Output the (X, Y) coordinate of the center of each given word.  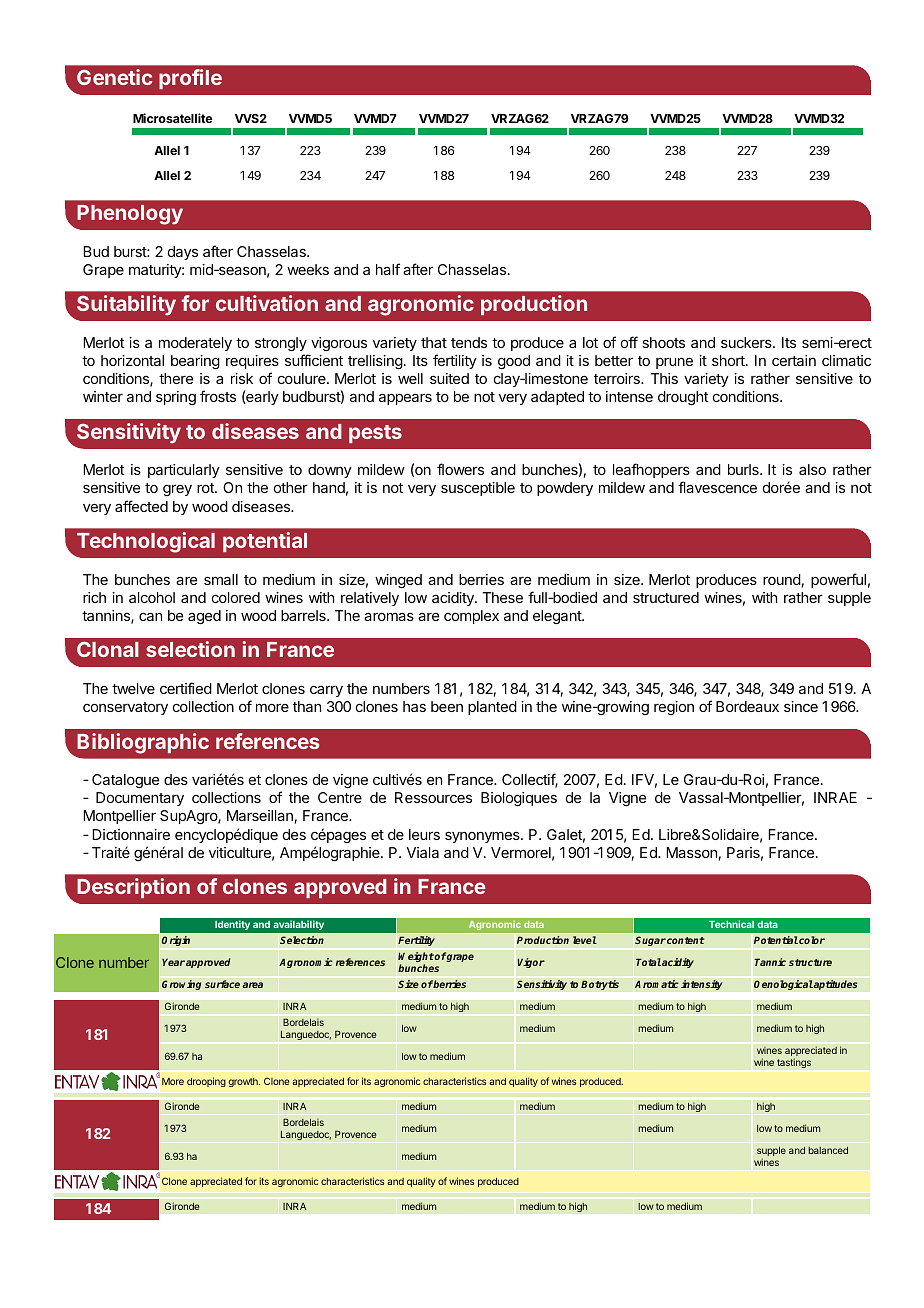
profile (190, 79)
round (782, 579)
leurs (424, 834)
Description (133, 888)
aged (204, 617)
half (388, 269)
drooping (206, 1082)
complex (471, 617)
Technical (731, 924)
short (729, 360)
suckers (747, 342)
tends (469, 342)
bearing (195, 362)
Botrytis (600, 984)
